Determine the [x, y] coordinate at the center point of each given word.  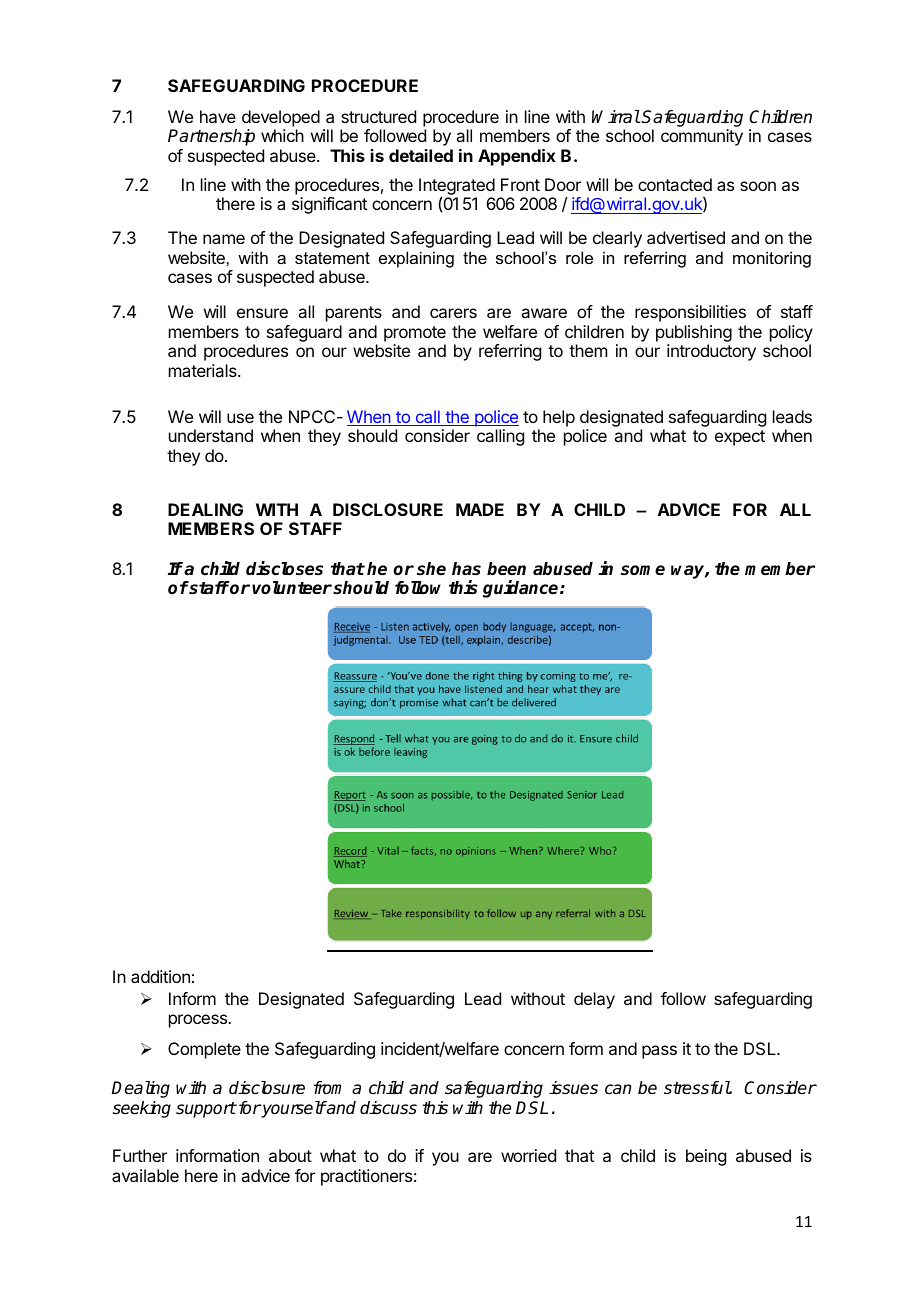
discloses [284, 568]
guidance [522, 589]
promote [415, 334]
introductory [711, 352]
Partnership [211, 137]
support [206, 1110]
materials [204, 370]
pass [659, 1052]
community [702, 137]
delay [594, 1000]
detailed [421, 155]
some [643, 570]
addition [160, 976]
